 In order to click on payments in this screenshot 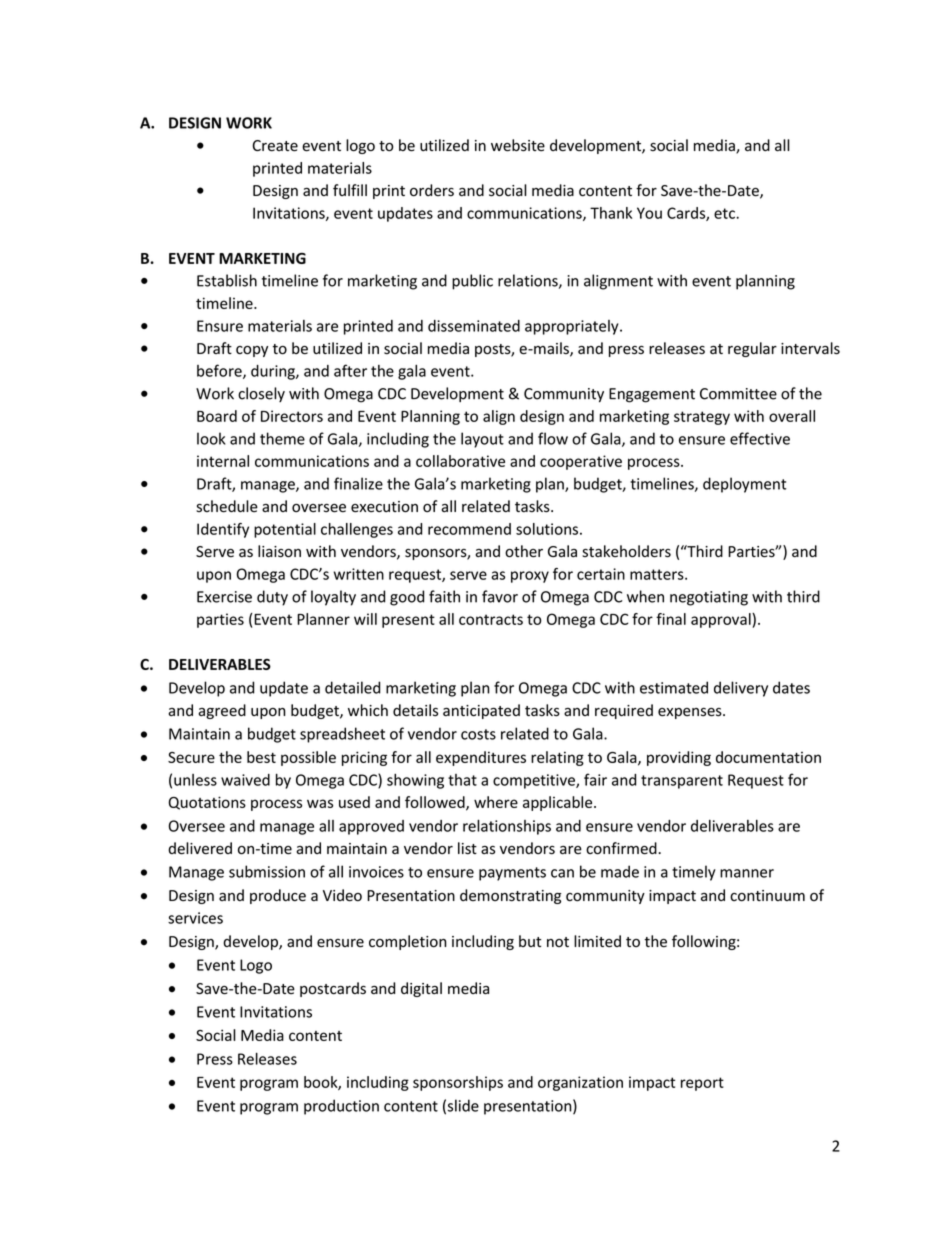, I will do `click(512, 874)`.
